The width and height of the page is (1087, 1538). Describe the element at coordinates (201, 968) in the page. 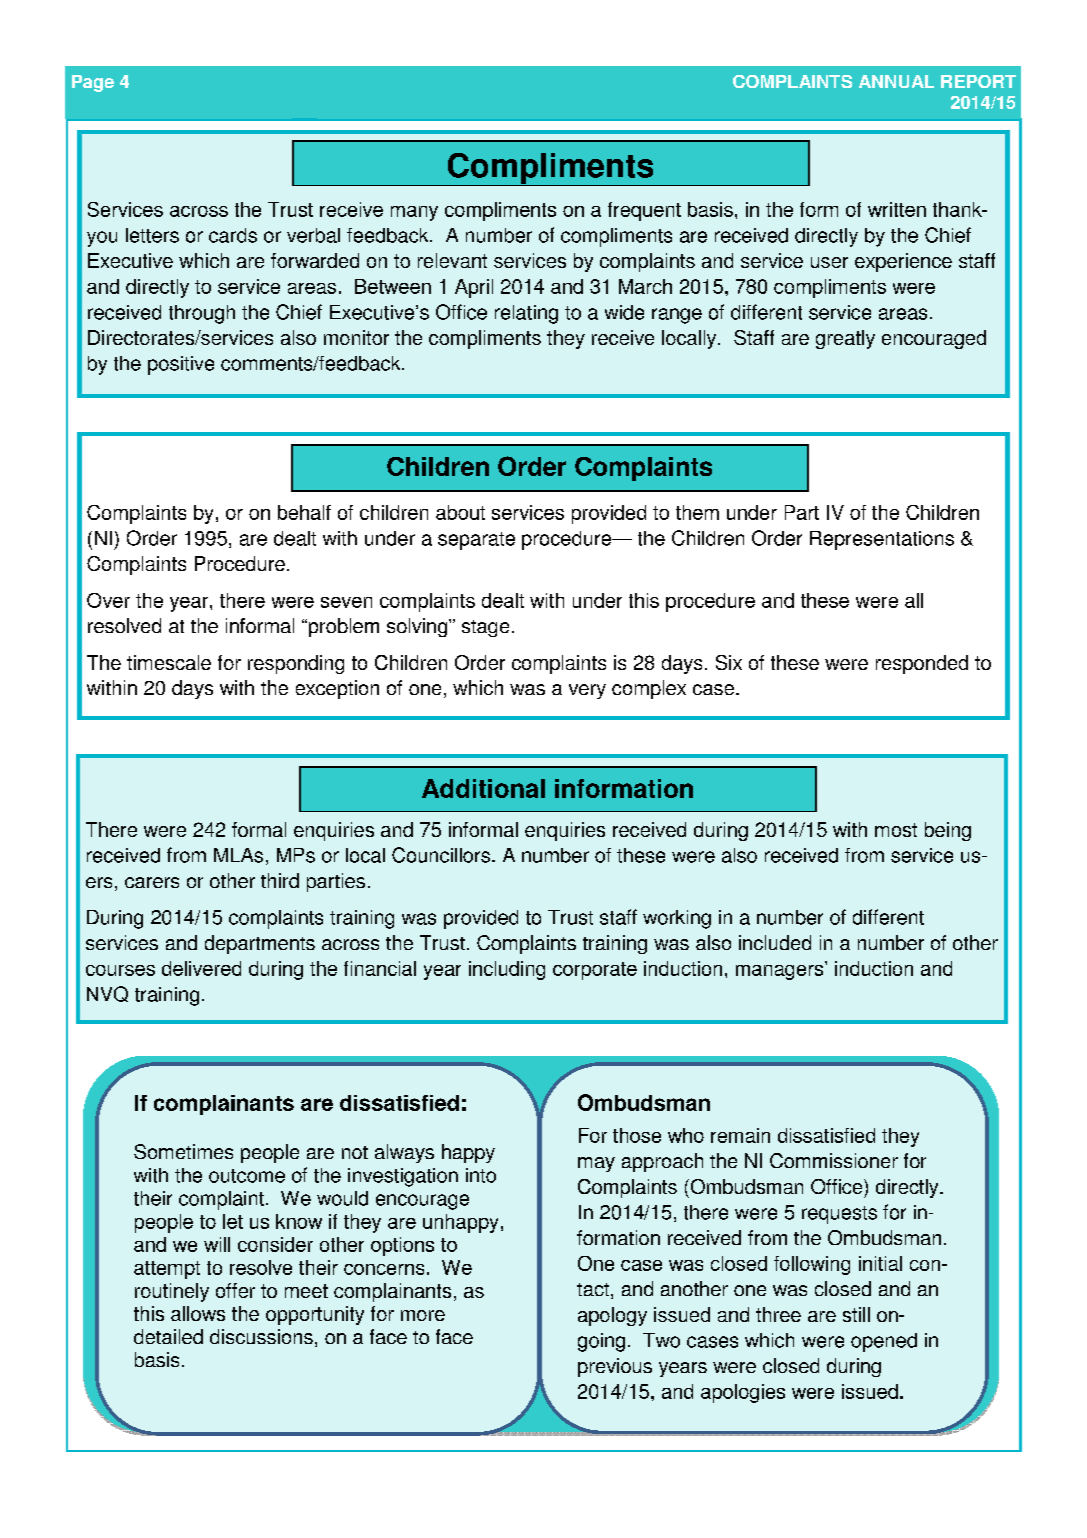

I see `delivered` at that location.
